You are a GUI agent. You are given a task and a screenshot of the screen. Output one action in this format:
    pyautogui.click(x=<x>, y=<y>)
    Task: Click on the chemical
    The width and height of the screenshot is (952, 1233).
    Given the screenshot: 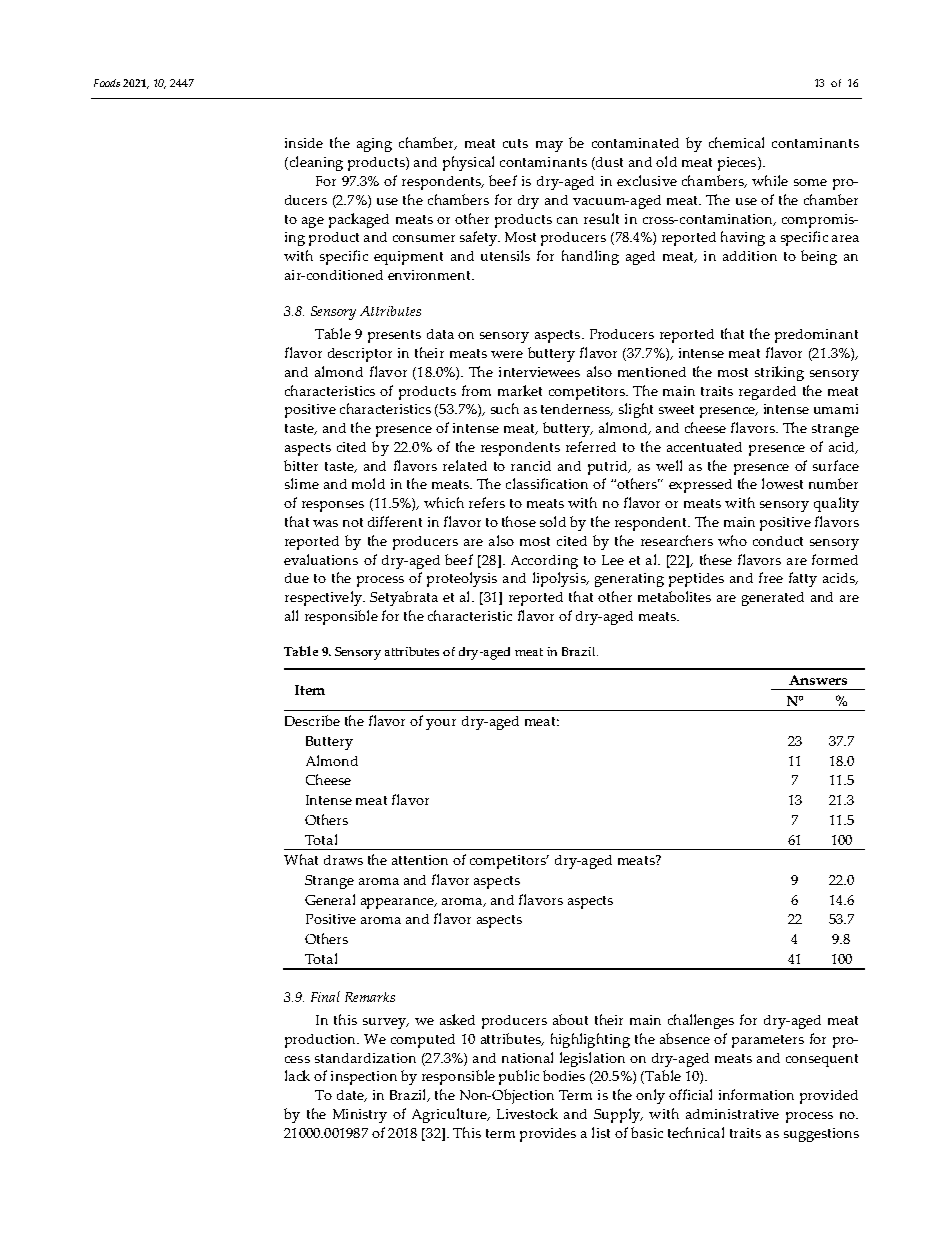 What is the action you would take?
    pyautogui.click(x=736, y=142)
